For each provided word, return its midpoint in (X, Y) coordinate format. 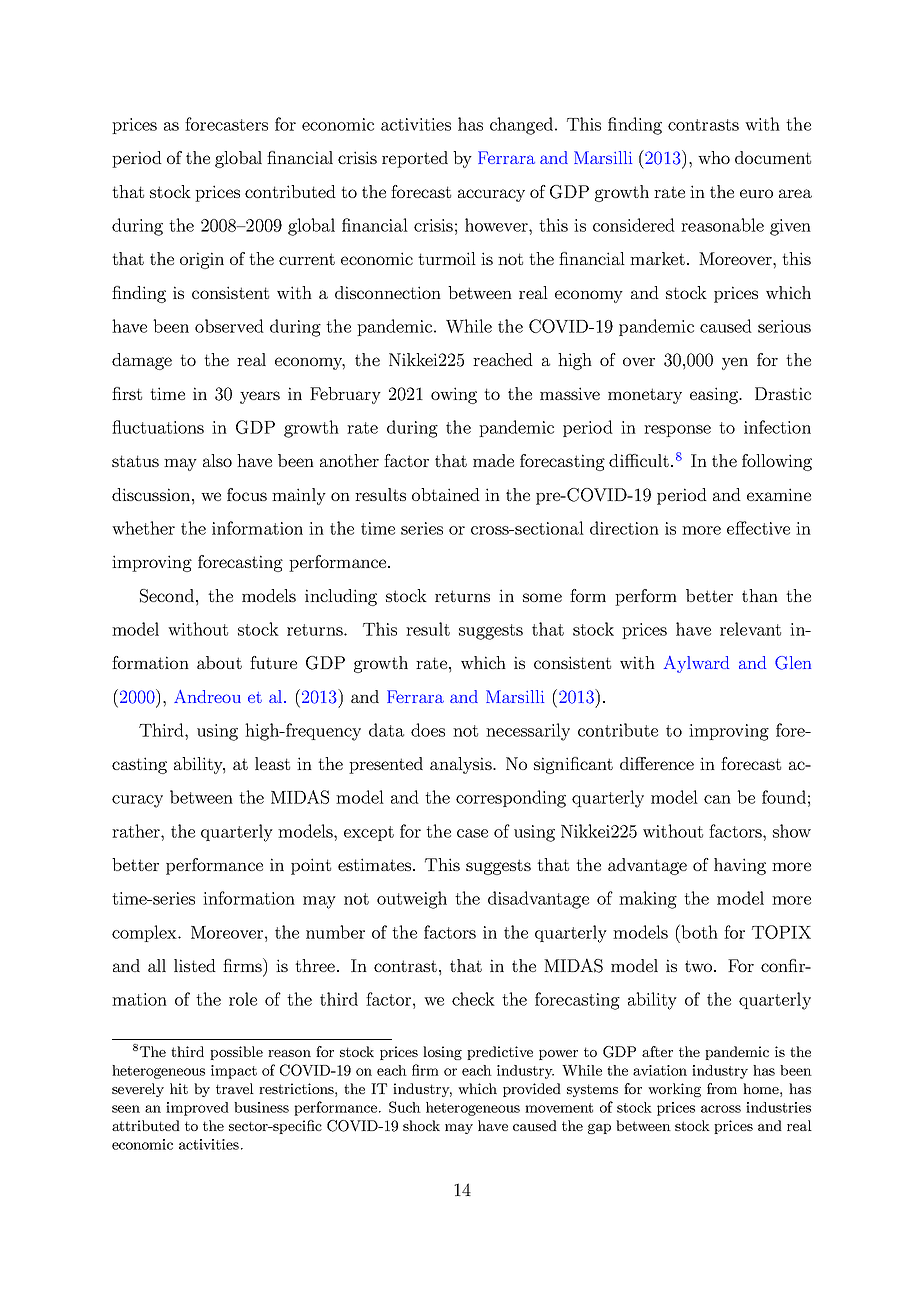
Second (167, 596)
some (542, 597)
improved (197, 1109)
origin (202, 260)
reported (415, 159)
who (714, 157)
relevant (750, 629)
